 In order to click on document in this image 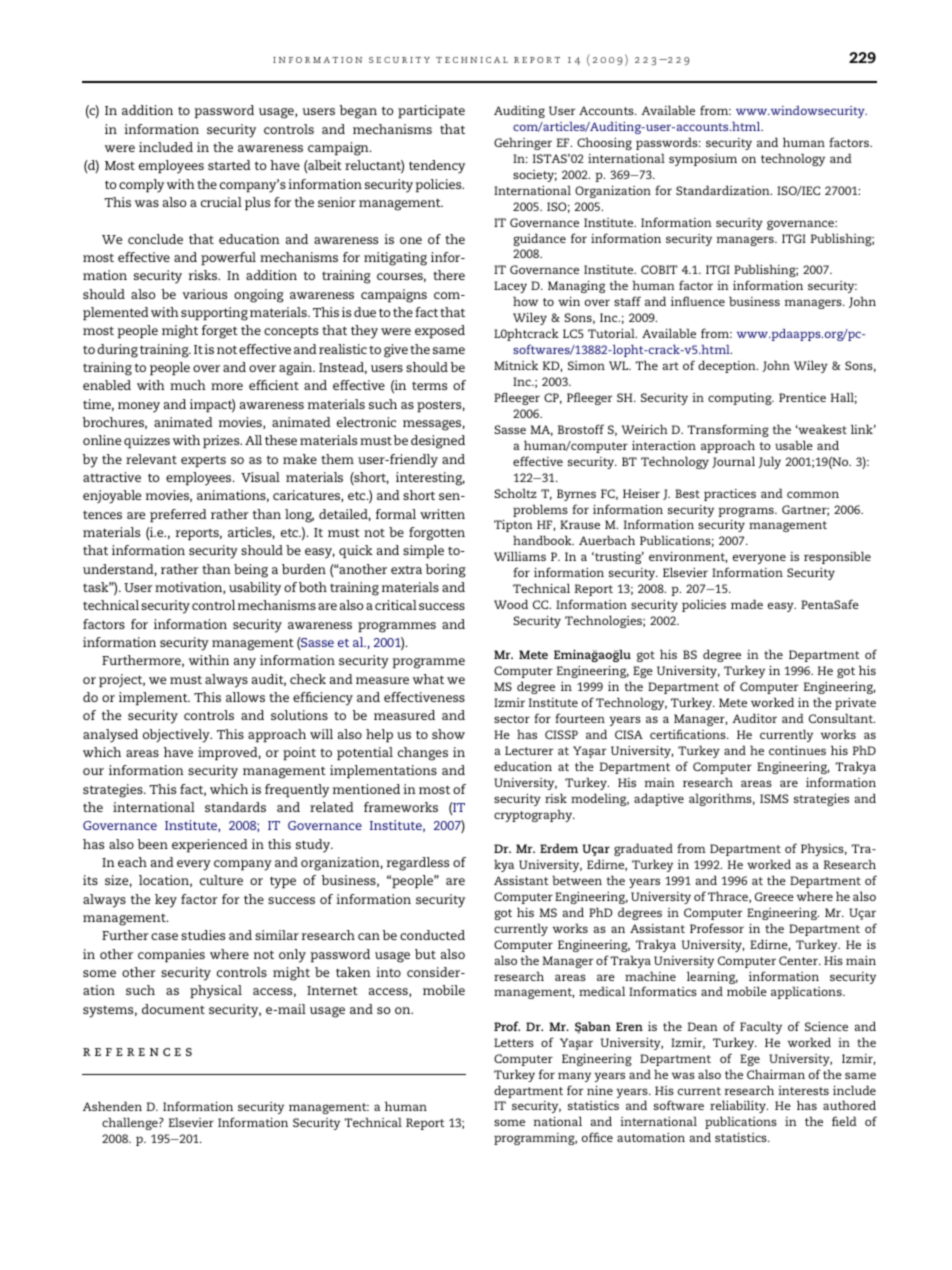, I will do `click(173, 1009)`.
